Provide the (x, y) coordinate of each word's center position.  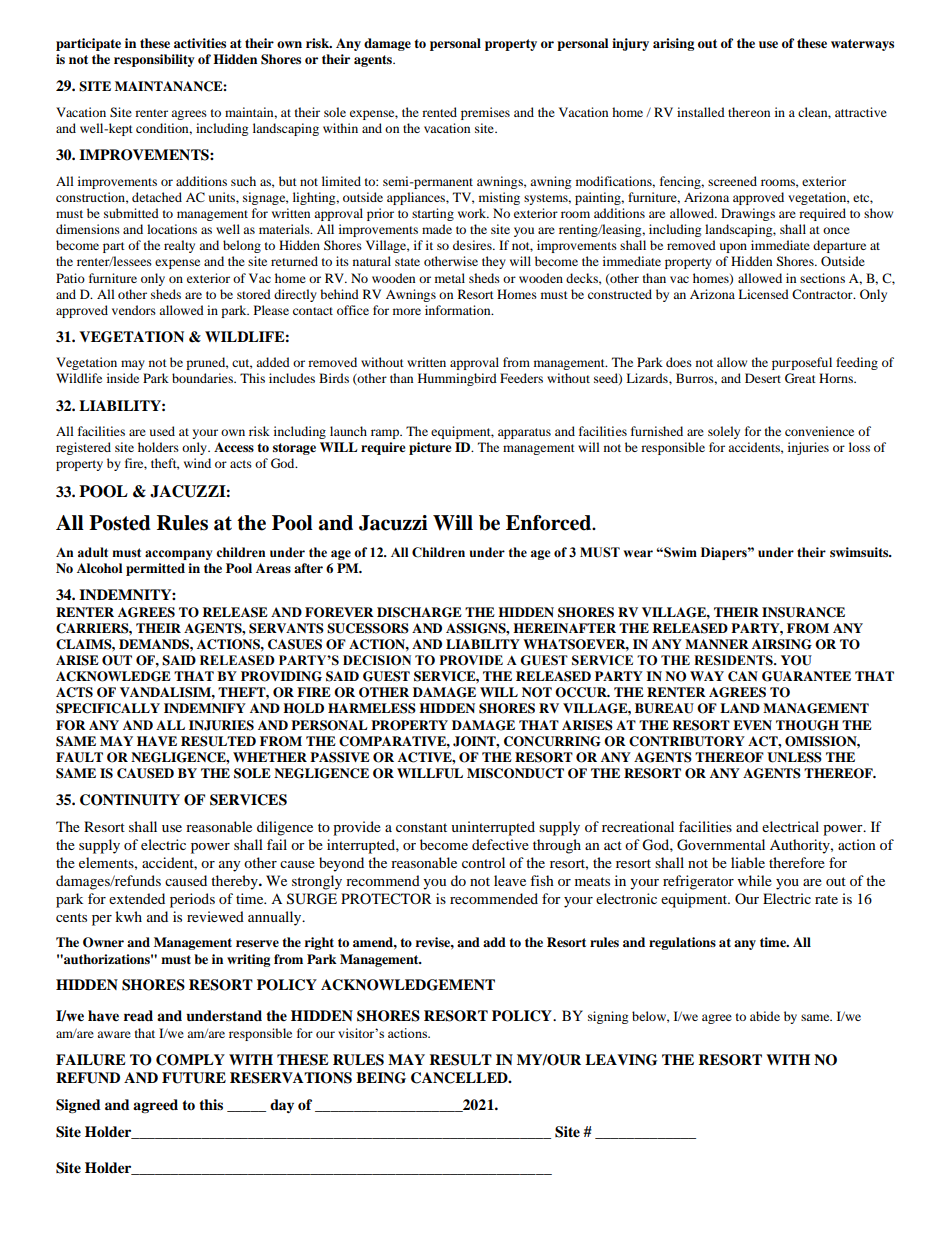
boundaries (204, 378)
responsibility (154, 60)
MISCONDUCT (515, 773)
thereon (749, 112)
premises (485, 113)
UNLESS (794, 757)
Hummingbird (457, 379)
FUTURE (194, 1078)
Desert (763, 378)
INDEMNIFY (205, 708)
